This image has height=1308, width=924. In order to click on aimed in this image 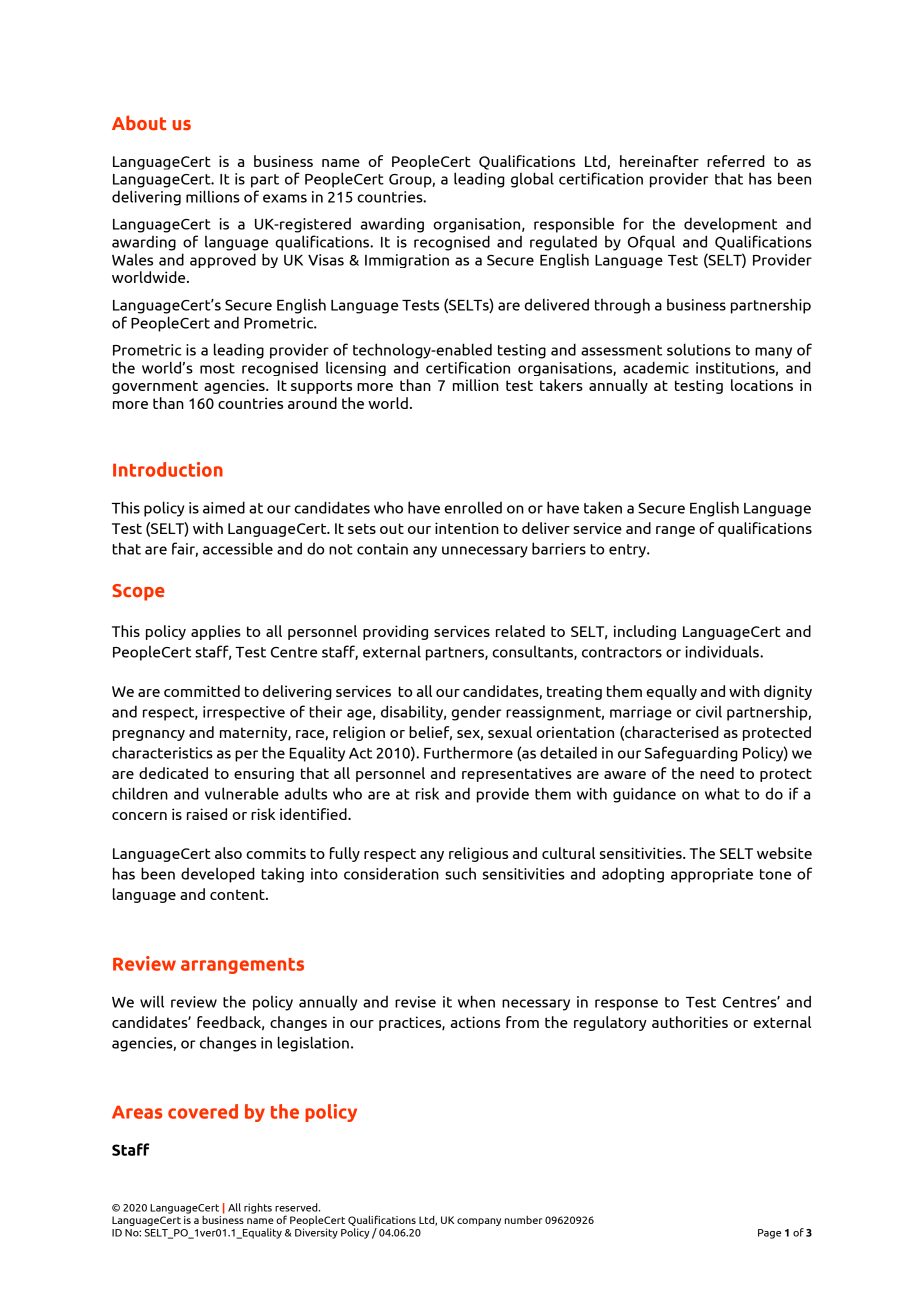, I will do `click(224, 507)`.
